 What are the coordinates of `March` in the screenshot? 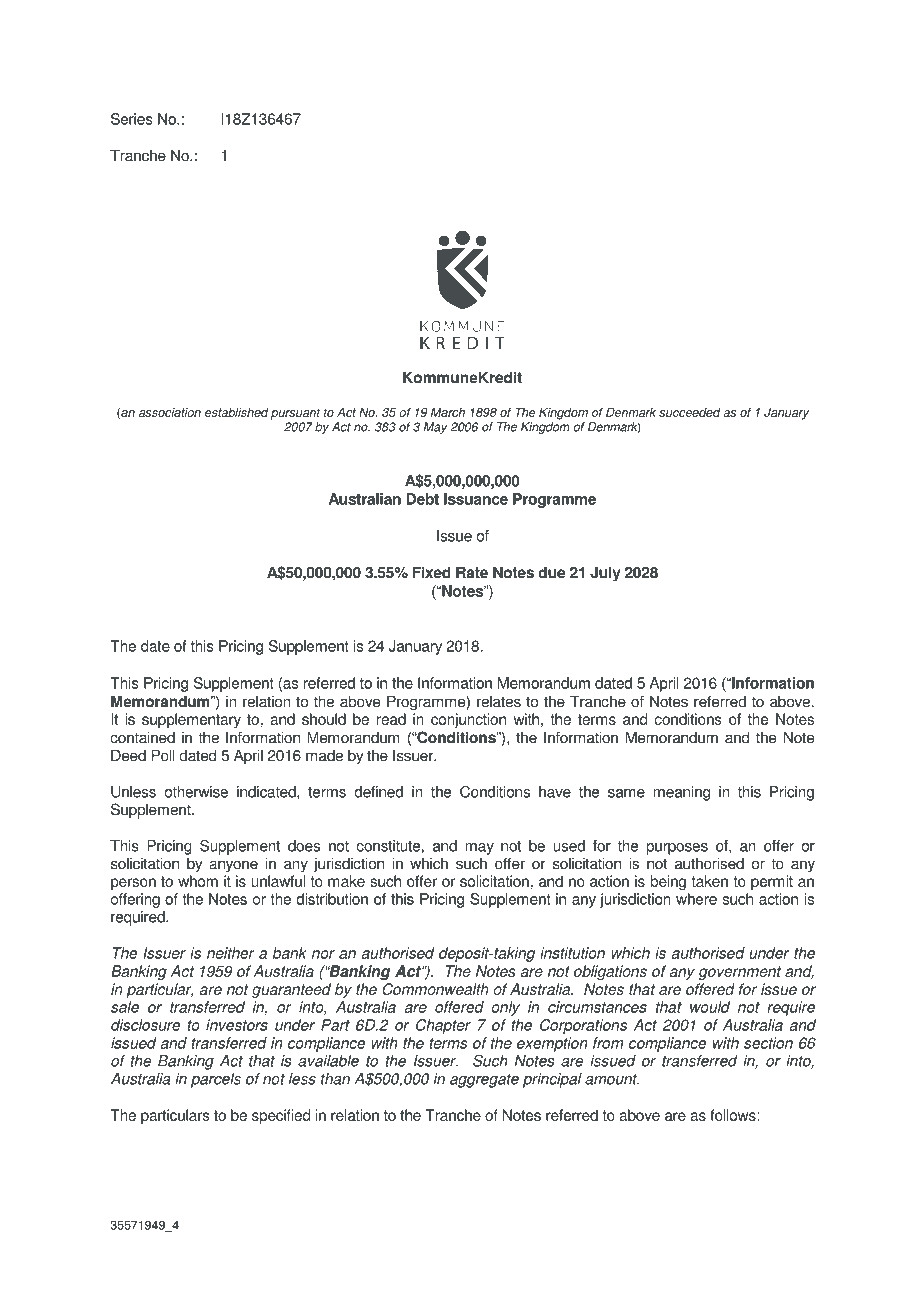 It's located at (448, 412).
